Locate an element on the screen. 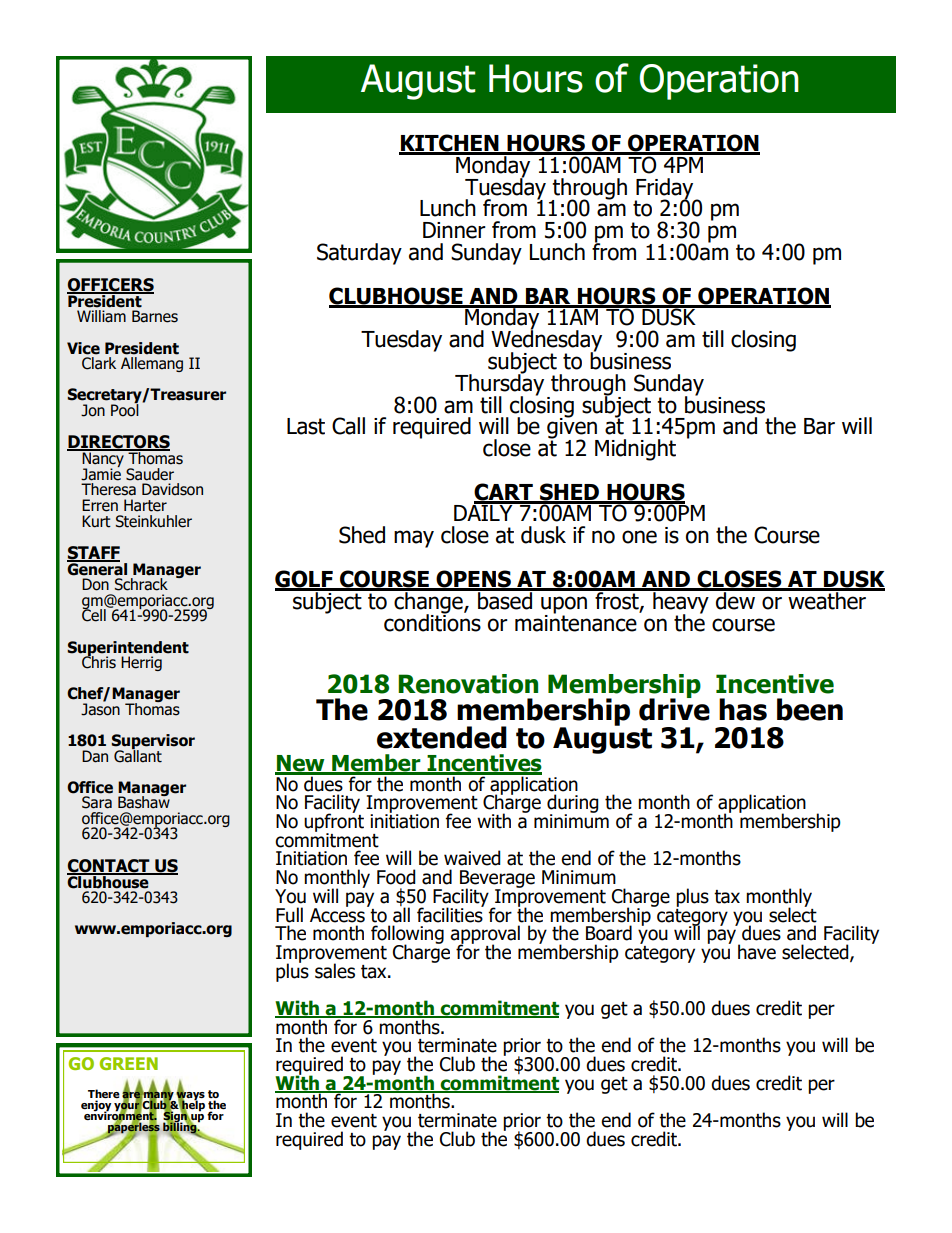 This screenshot has width=952, height=1233. during is located at coordinates (573, 805).
